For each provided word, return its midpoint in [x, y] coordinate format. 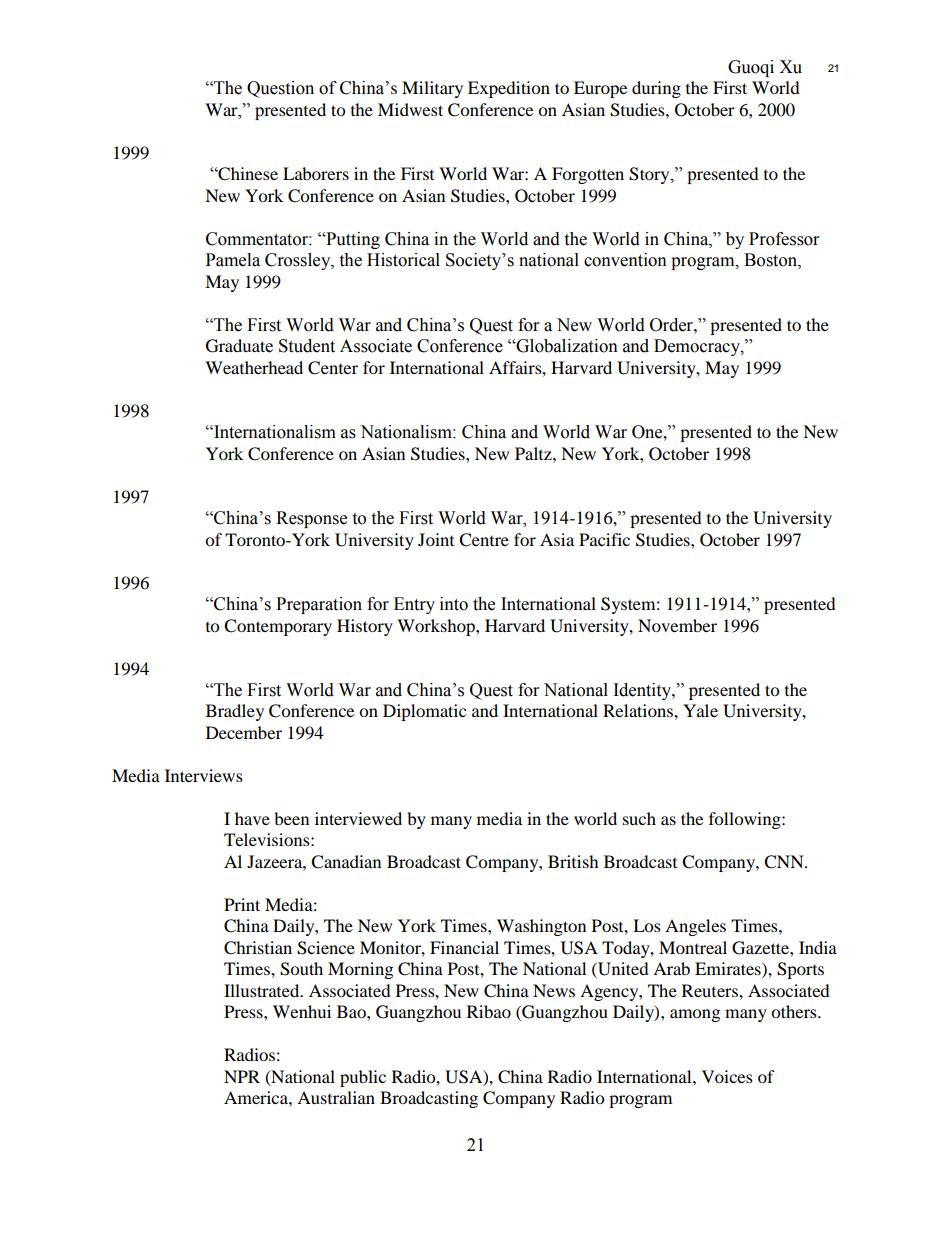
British [573, 861]
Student [307, 346]
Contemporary [278, 627]
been [291, 818]
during [656, 89]
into [454, 604]
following [746, 820]
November [677, 625]
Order [672, 325]
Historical [403, 260]
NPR [242, 1076]
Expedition [509, 89]
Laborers [316, 173]
